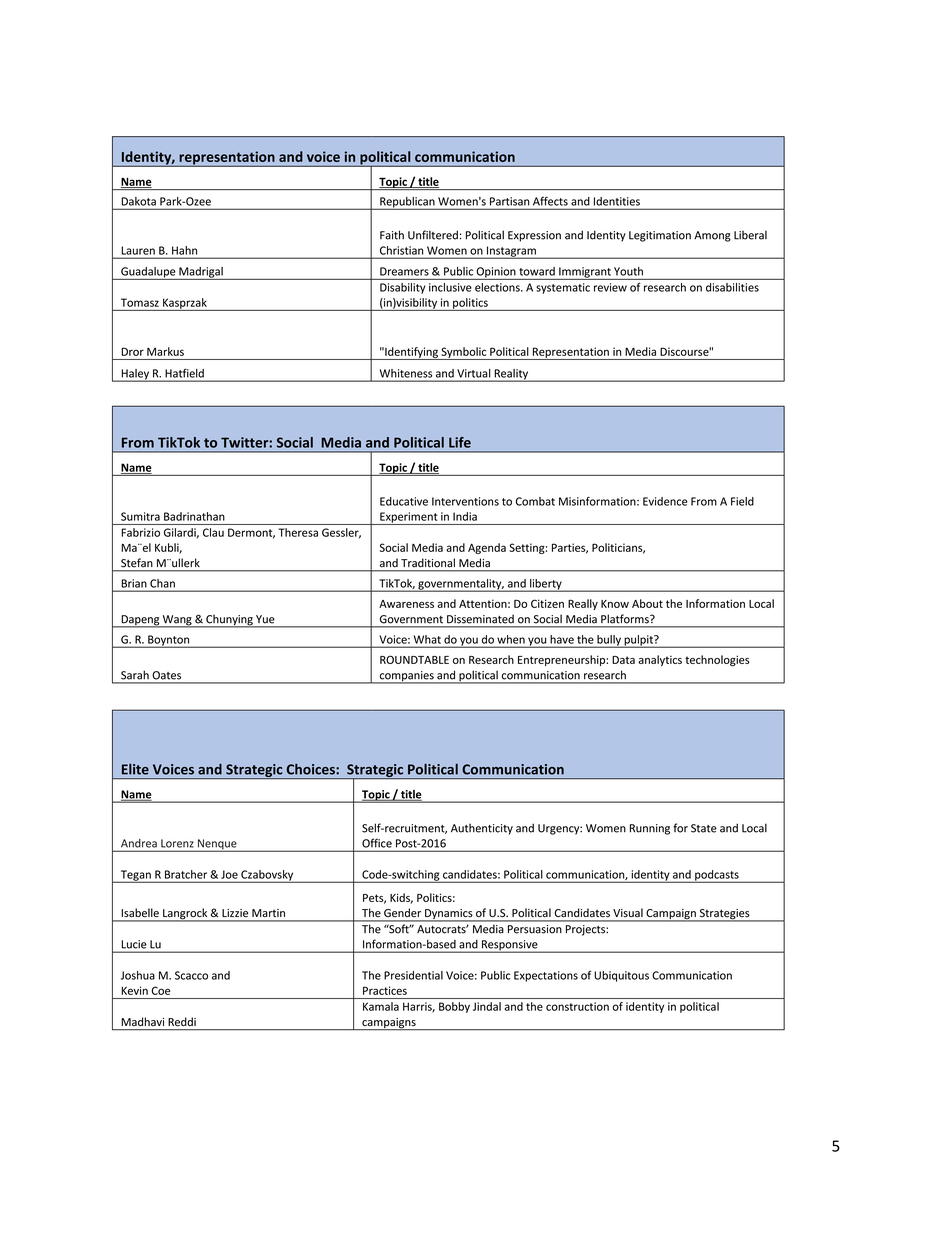 This screenshot has height=1233, width=952. What do you see at coordinates (413, 975) in the screenshot?
I see `Presidential` at bounding box center [413, 975].
